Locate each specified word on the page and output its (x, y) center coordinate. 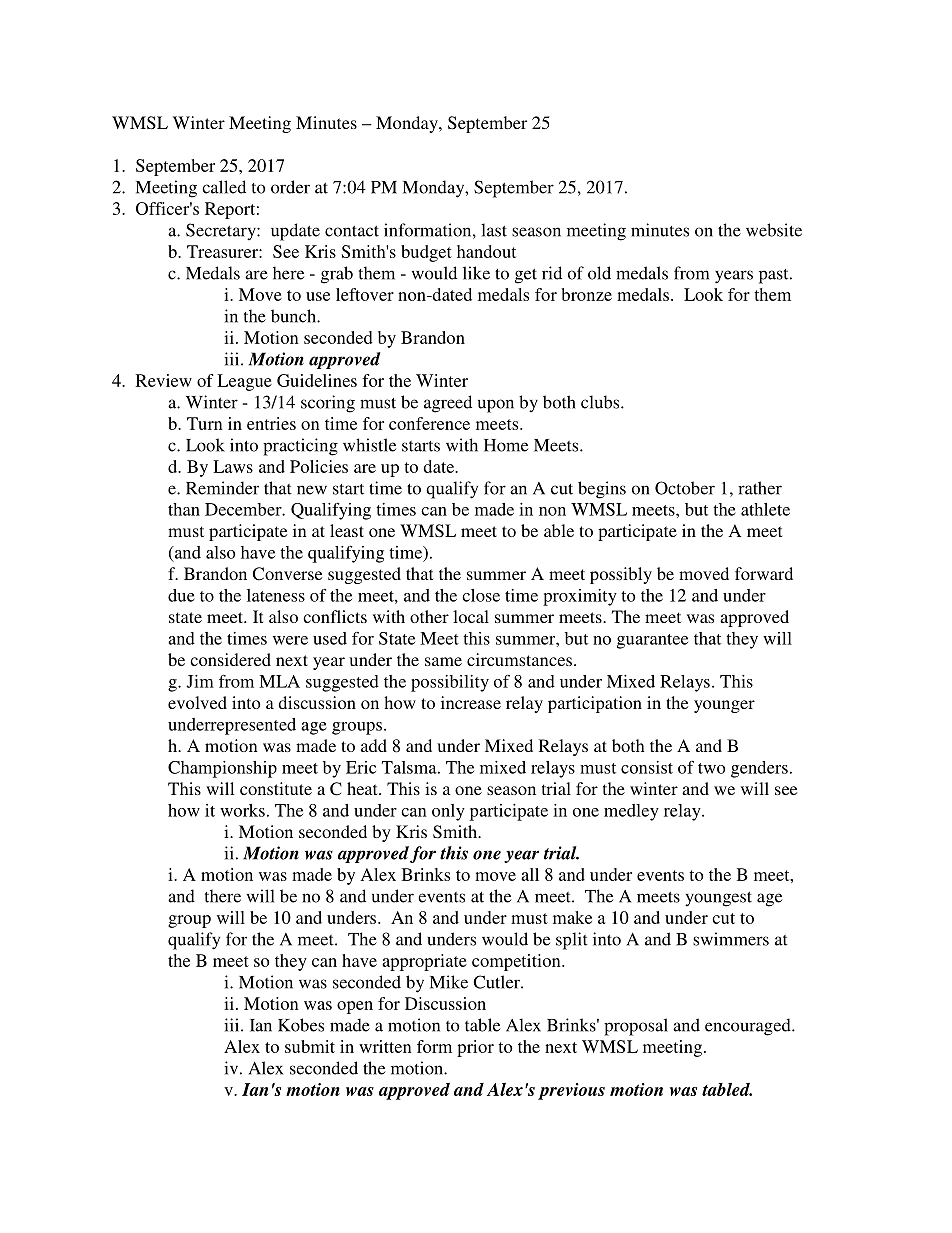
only (448, 812)
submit (310, 1046)
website (774, 230)
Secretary (222, 231)
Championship (222, 769)
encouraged (749, 1027)
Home (506, 445)
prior (475, 1048)
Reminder (222, 488)
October (685, 488)
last (494, 230)
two (711, 768)
